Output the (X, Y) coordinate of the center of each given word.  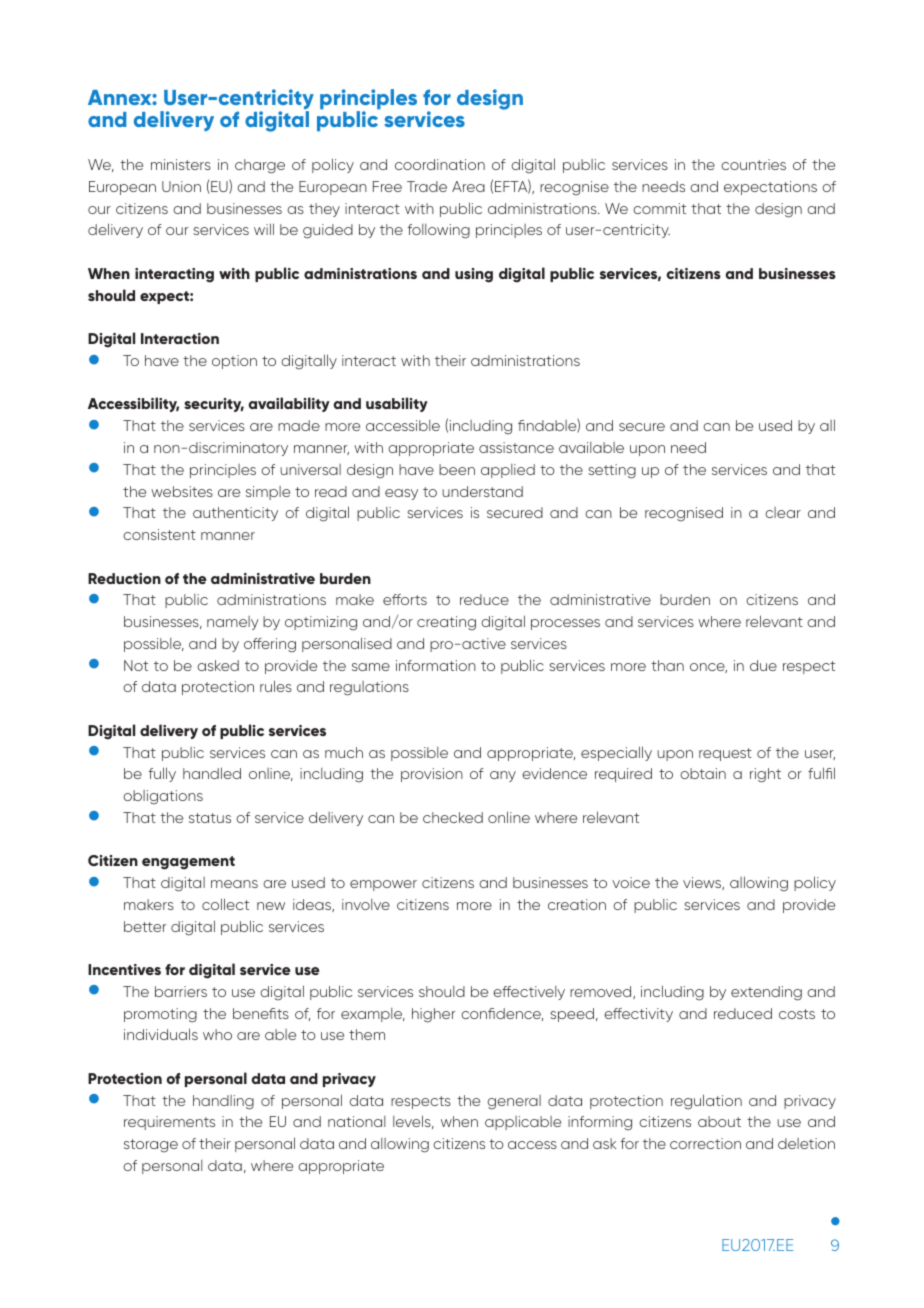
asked (218, 665)
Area (468, 186)
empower (383, 885)
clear (783, 512)
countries (753, 164)
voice (631, 882)
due (763, 665)
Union (181, 186)
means (234, 884)
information (436, 665)
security (214, 405)
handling (223, 1102)
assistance (516, 447)
